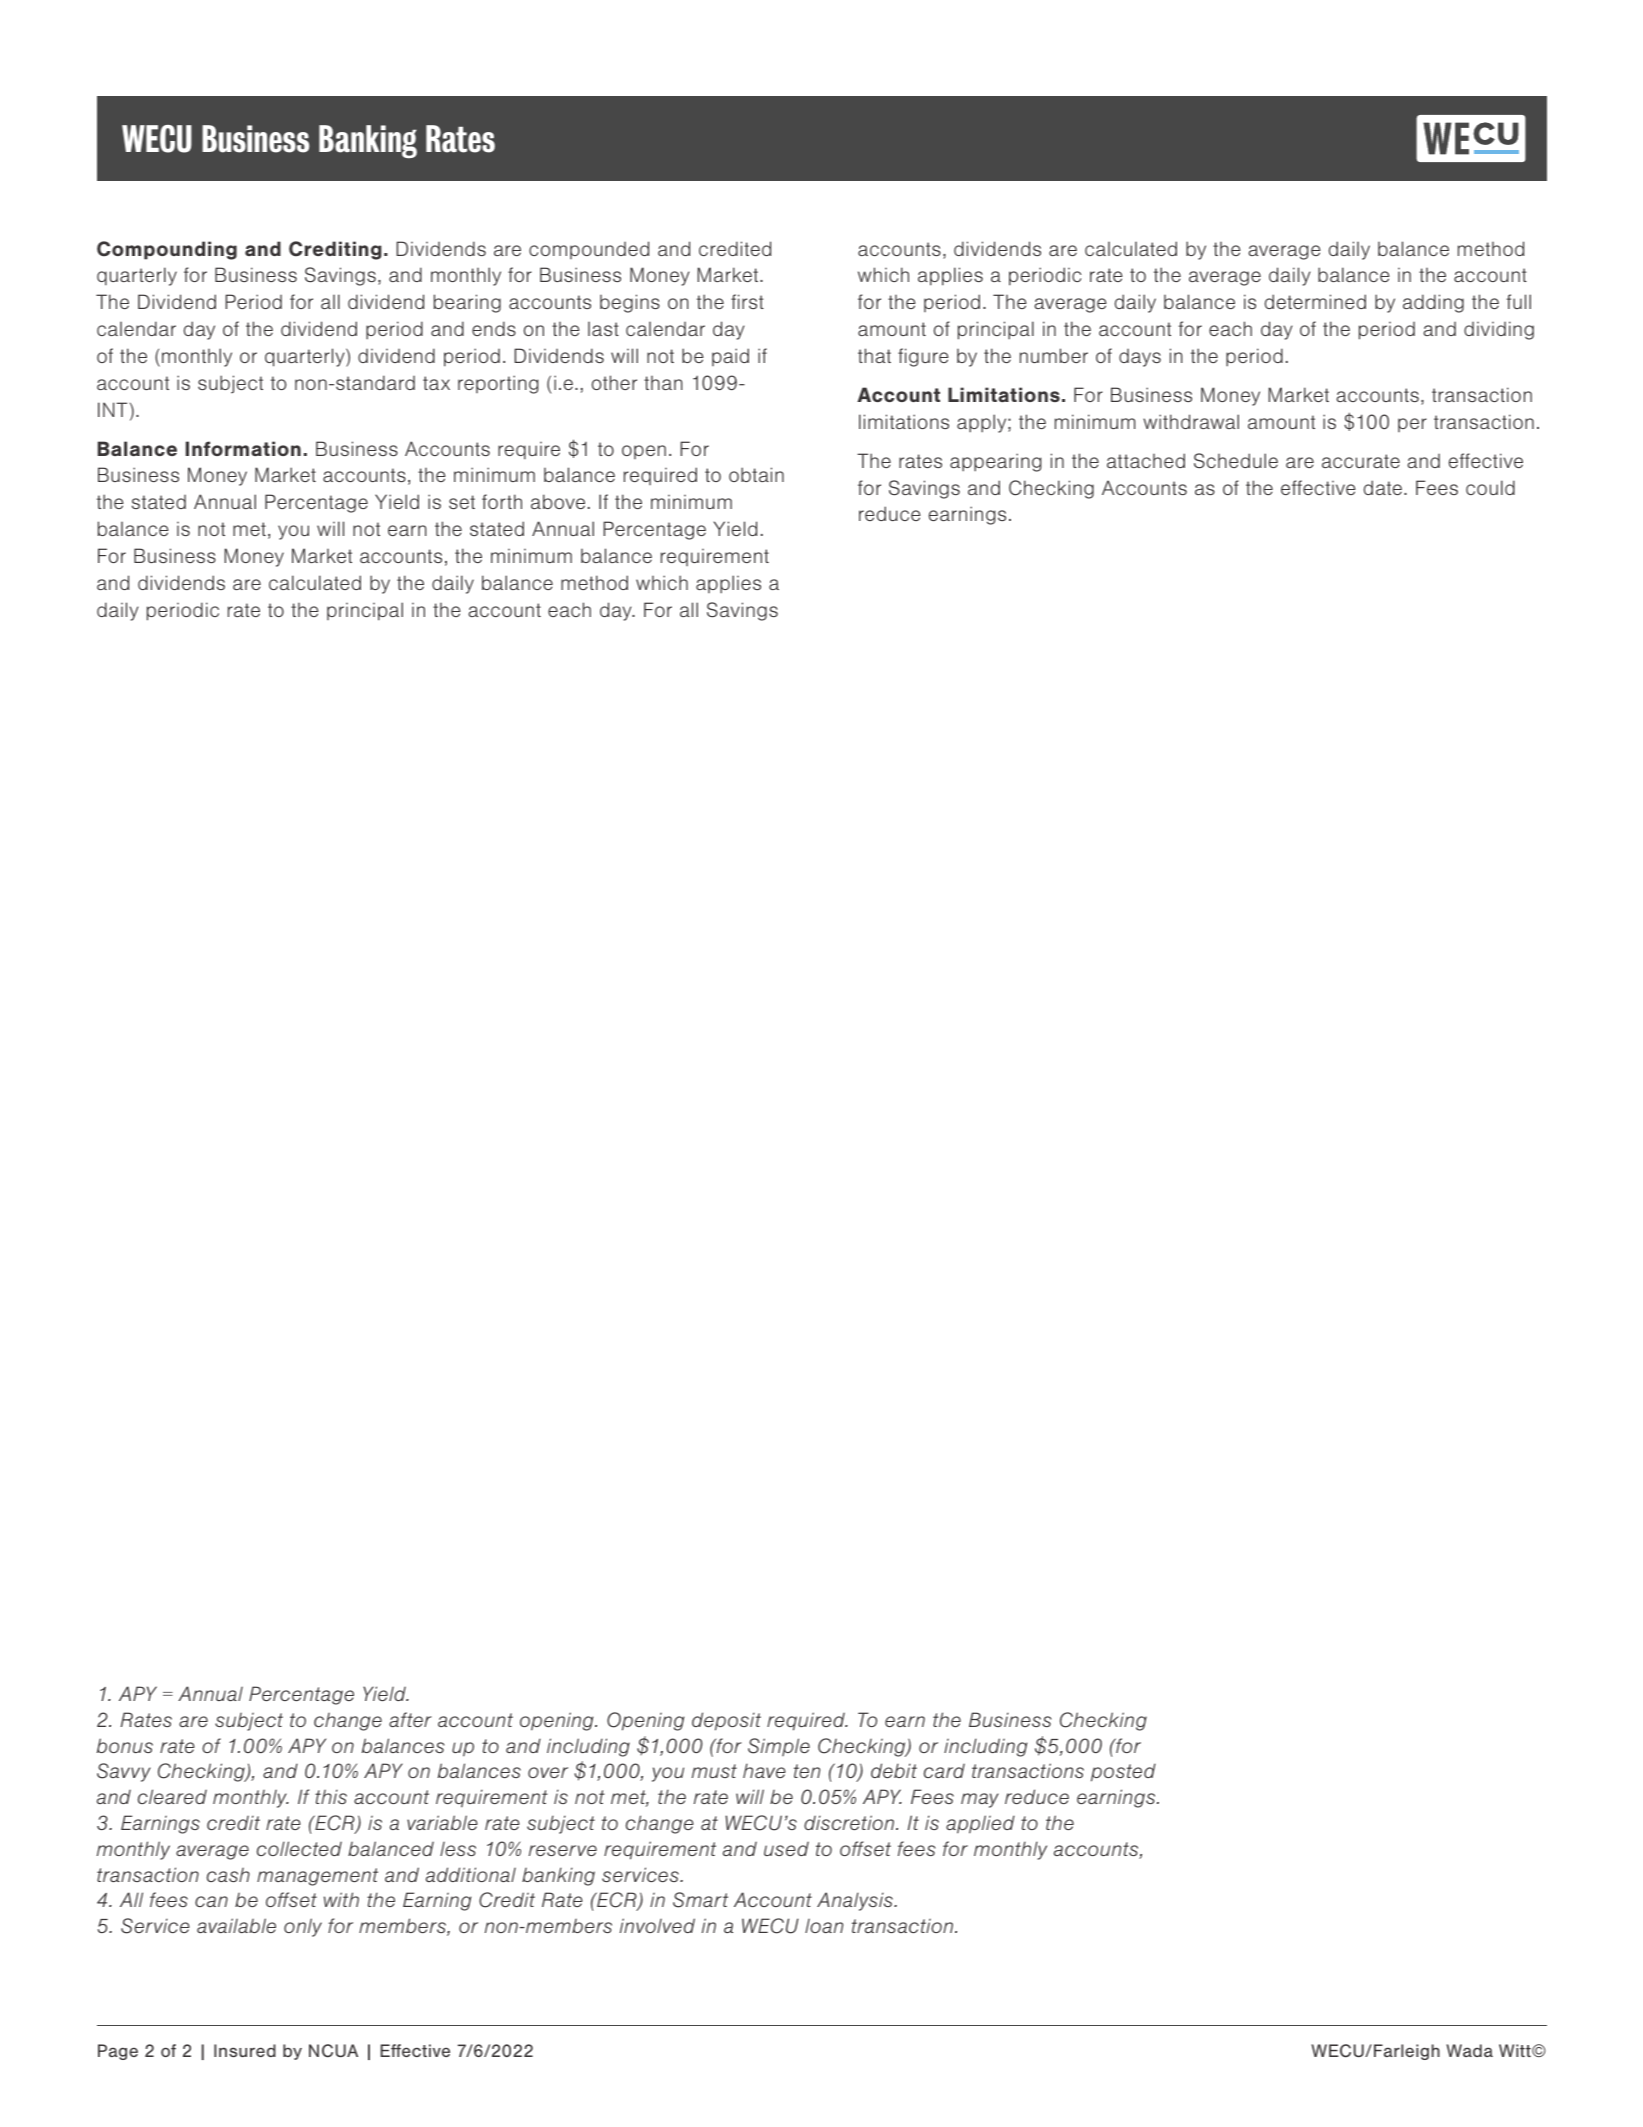 The height and width of the screenshot is (2127, 1643). Describe the element at coordinates (125, 1745) in the screenshot. I see `bonus` at that location.
